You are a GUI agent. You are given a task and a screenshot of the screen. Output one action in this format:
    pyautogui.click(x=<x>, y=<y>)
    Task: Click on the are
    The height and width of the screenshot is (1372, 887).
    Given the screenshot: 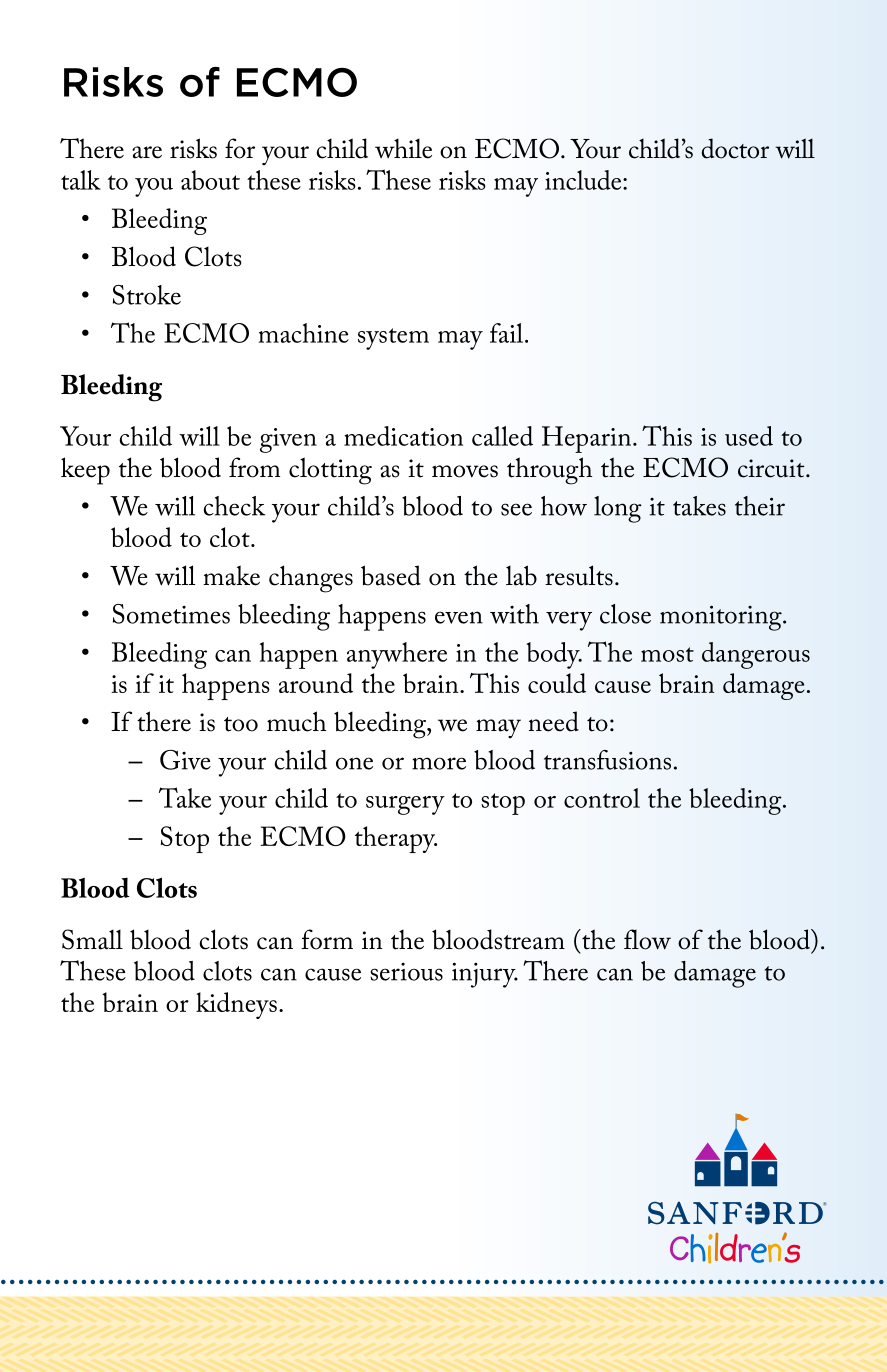 What is the action you would take?
    pyautogui.click(x=147, y=152)
